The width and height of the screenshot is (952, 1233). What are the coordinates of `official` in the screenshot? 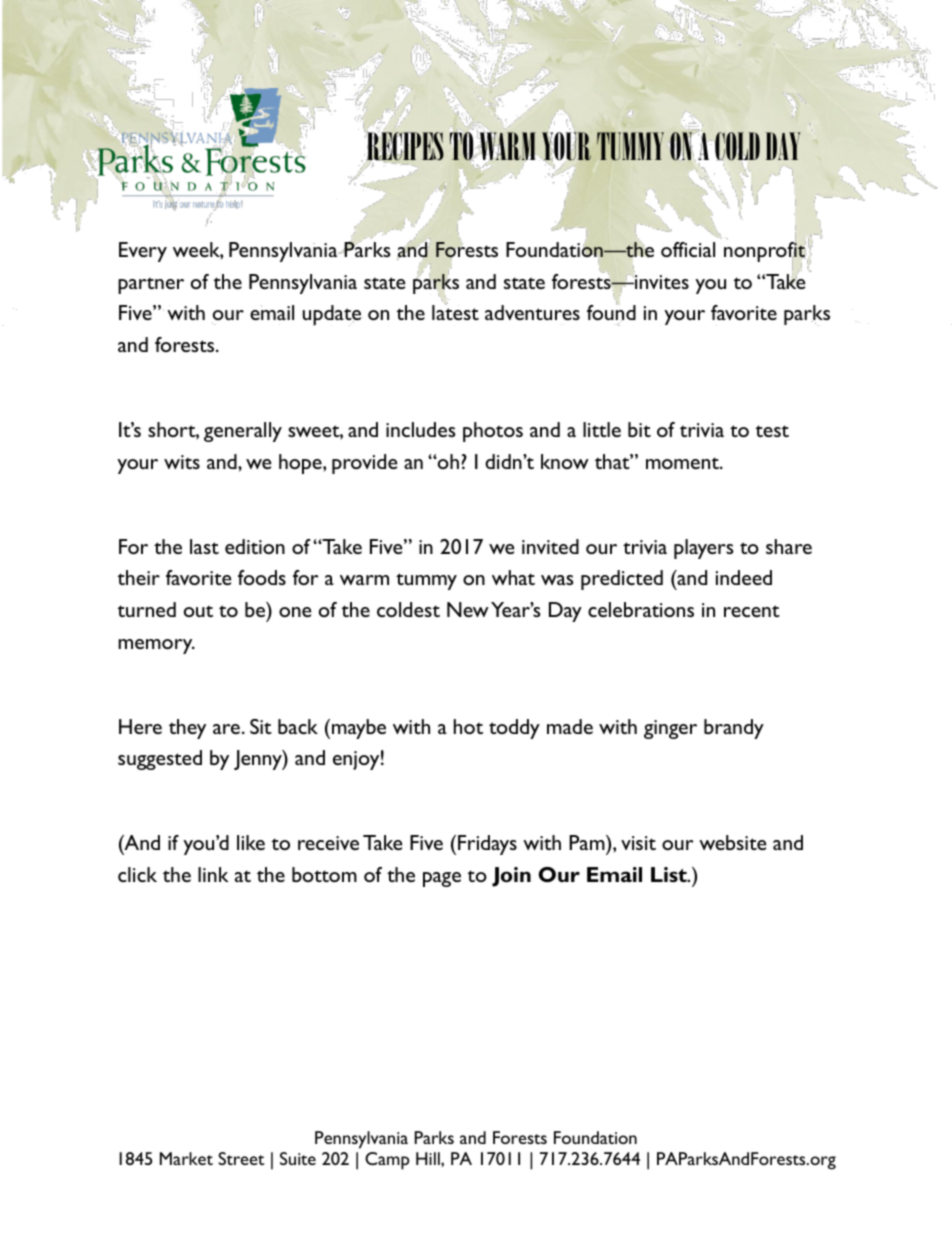 It's located at (688, 249).
